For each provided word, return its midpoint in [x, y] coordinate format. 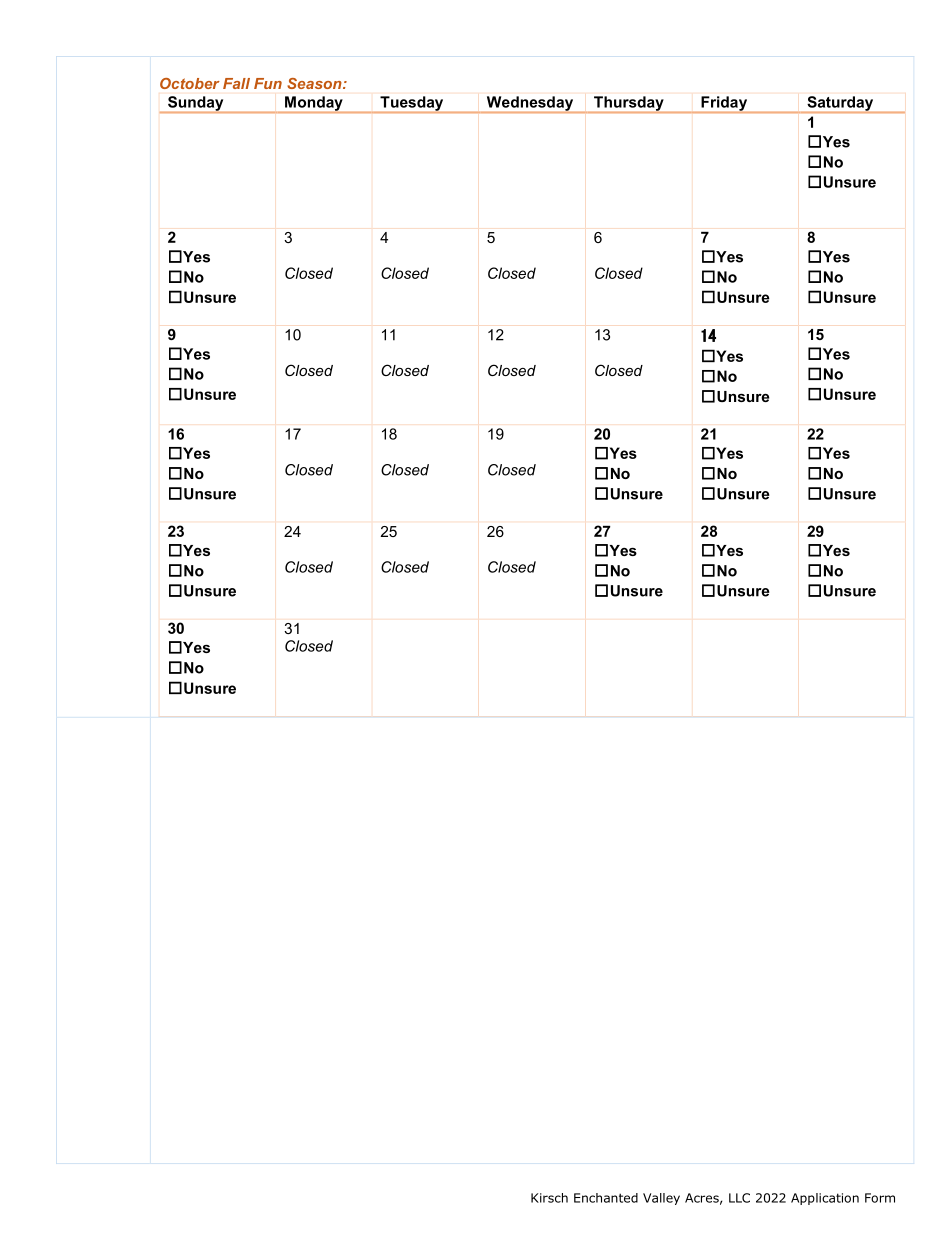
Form [880, 1198]
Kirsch [549, 1198]
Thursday [629, 104]
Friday [724, 104]
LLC [739, 1198]
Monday [314, 104]
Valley [661, 1199]
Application [825, 1199]
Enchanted [606, 1198]
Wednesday [529, 104]
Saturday [840, 104]
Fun [268, 83]
